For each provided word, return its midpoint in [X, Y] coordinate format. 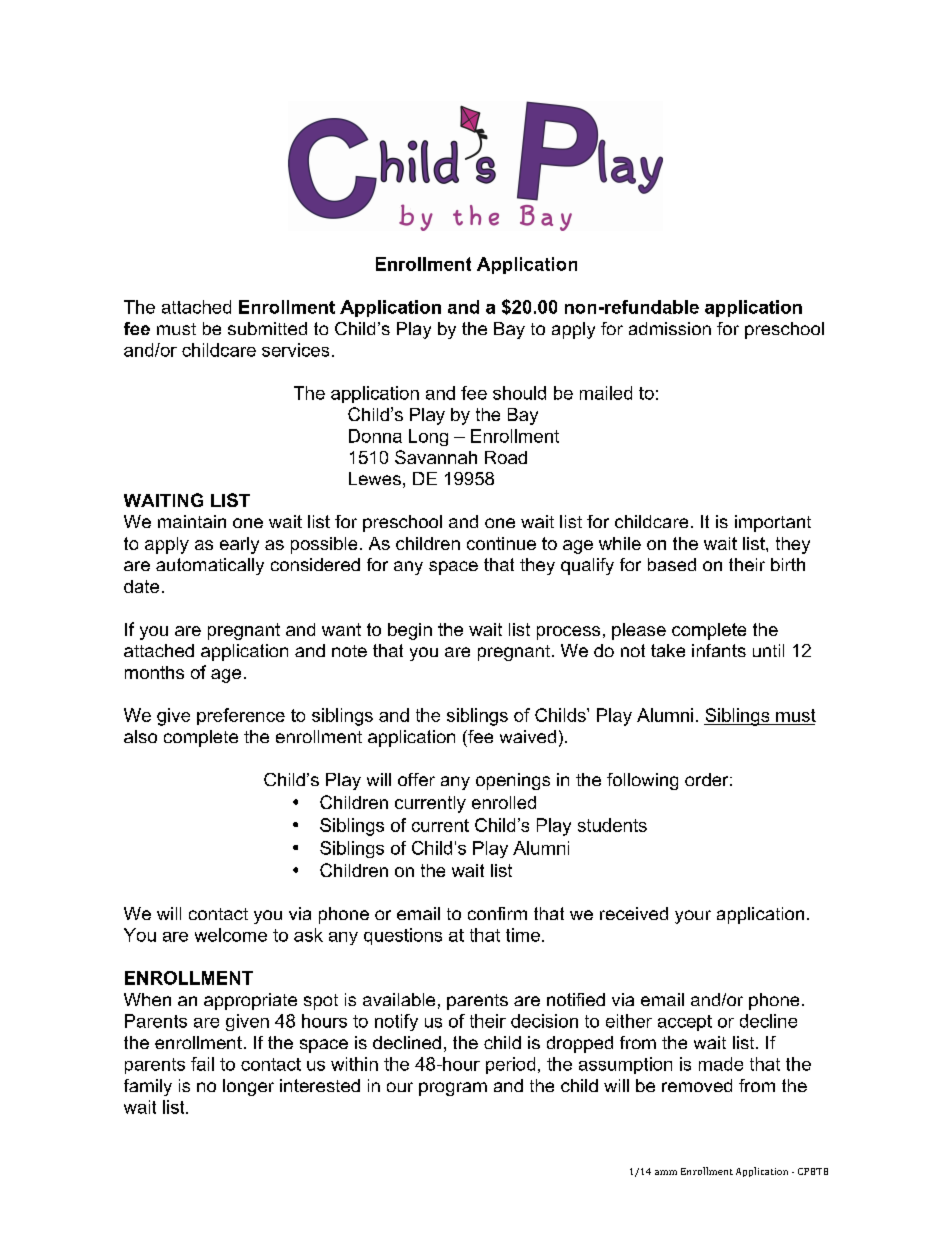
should [519, 393]
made [721, 1064]
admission [670, 328]
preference [241, 716]
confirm [497, 913]
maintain [192, 521]
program [453, 1089]
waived [528, 736]
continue [501, 543]
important [773, 523]
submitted [267, 328]
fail [202, 1064]
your [693, 917]
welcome [231, 935]
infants [719, 650]
